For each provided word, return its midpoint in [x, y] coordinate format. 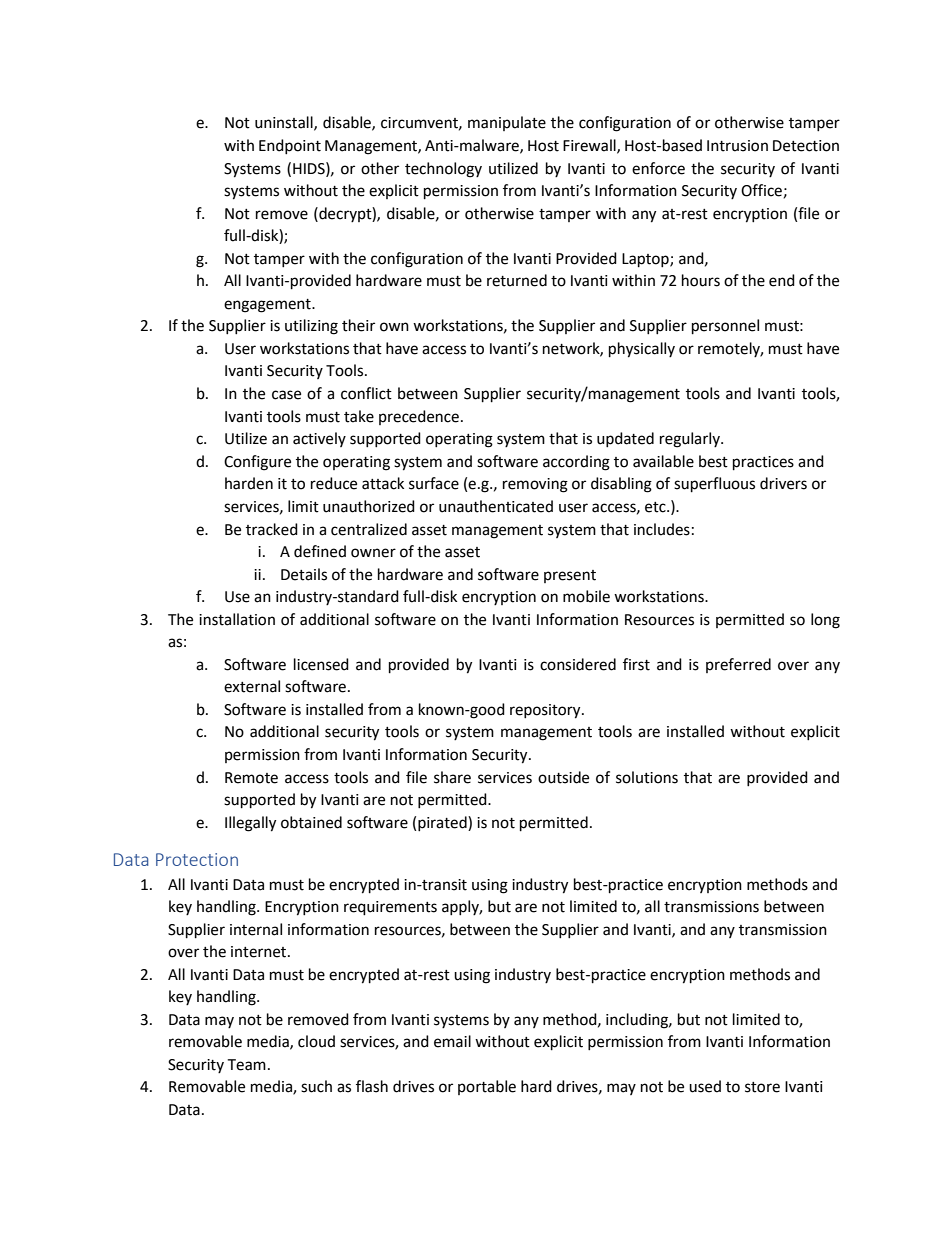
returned [517, 280]
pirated [443, 823]
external [252, 686]
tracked [272, 529]
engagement [268, 306]
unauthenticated [496, 506]
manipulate [507, 123]
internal [256, 929]
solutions [647, 777]
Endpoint [290, 146]
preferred [738, 665]
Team [246, 1065]
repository [546, 711]
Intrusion [737, 146]
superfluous [714, 485]
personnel [725, 327]
